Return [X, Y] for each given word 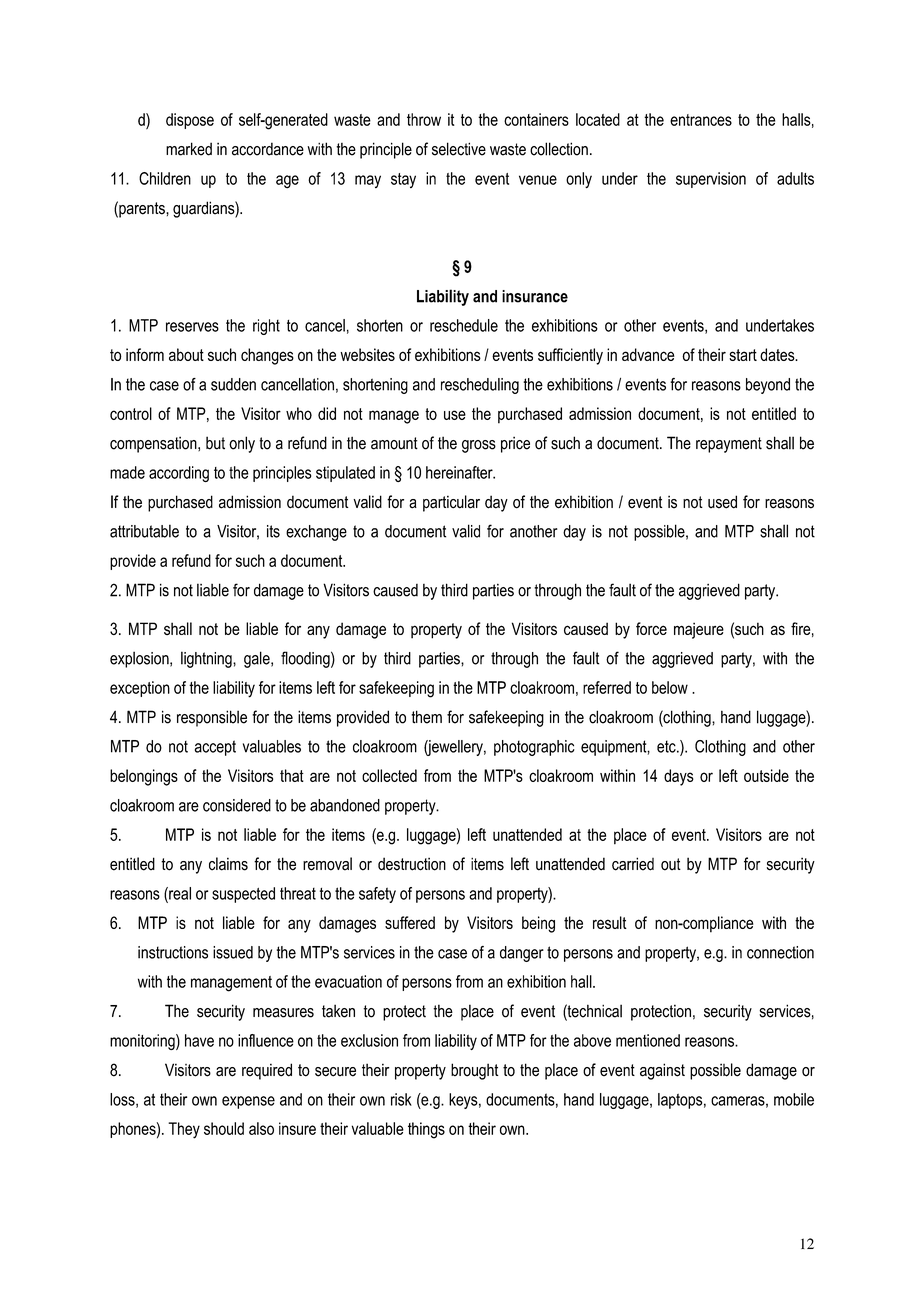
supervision [711, 180]
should [224, 1128]
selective [459, 149]
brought [474, 1071]
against [662, 1071]
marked [189, 149]
